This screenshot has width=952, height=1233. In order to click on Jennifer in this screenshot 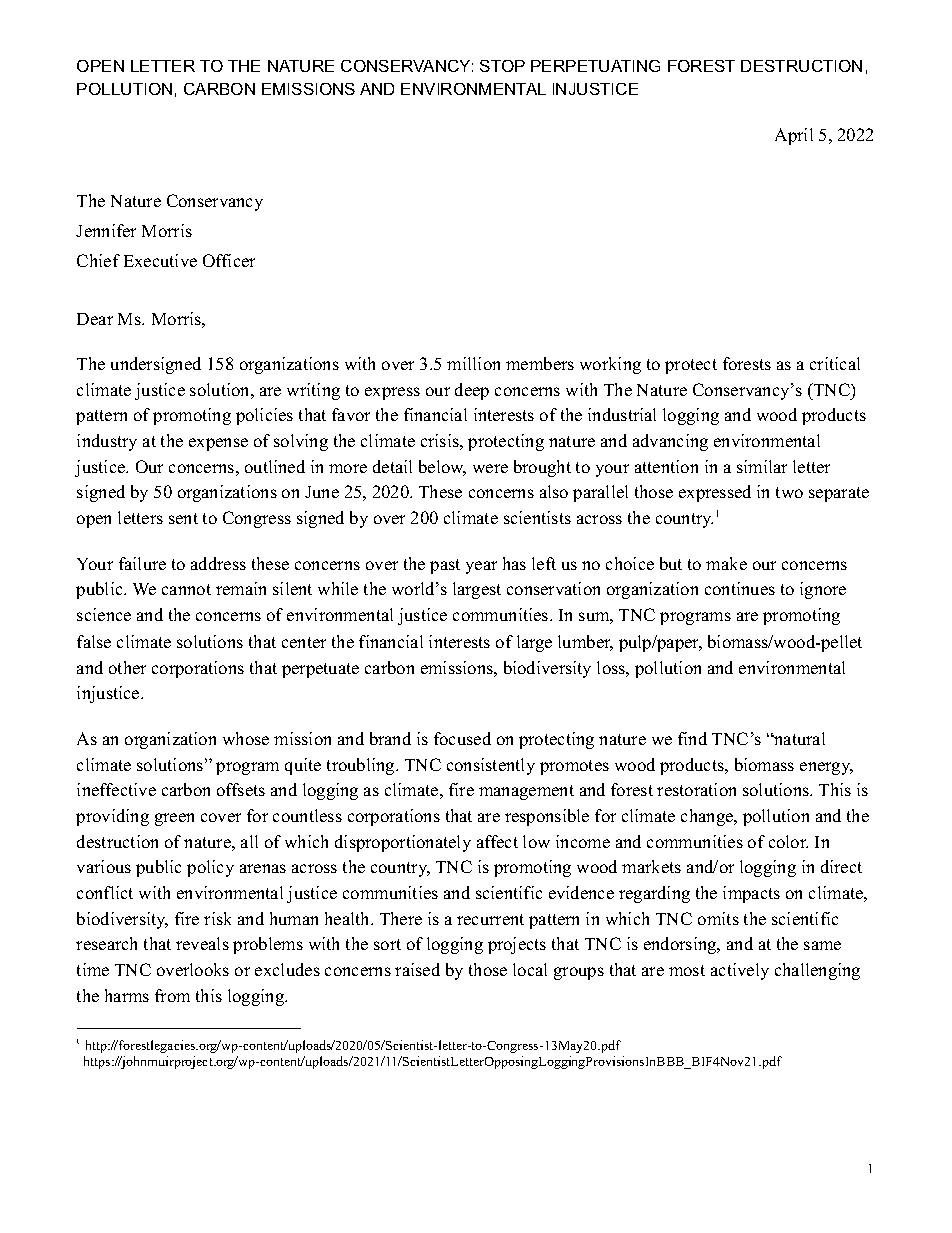, I will do `click(106, 230)`.
